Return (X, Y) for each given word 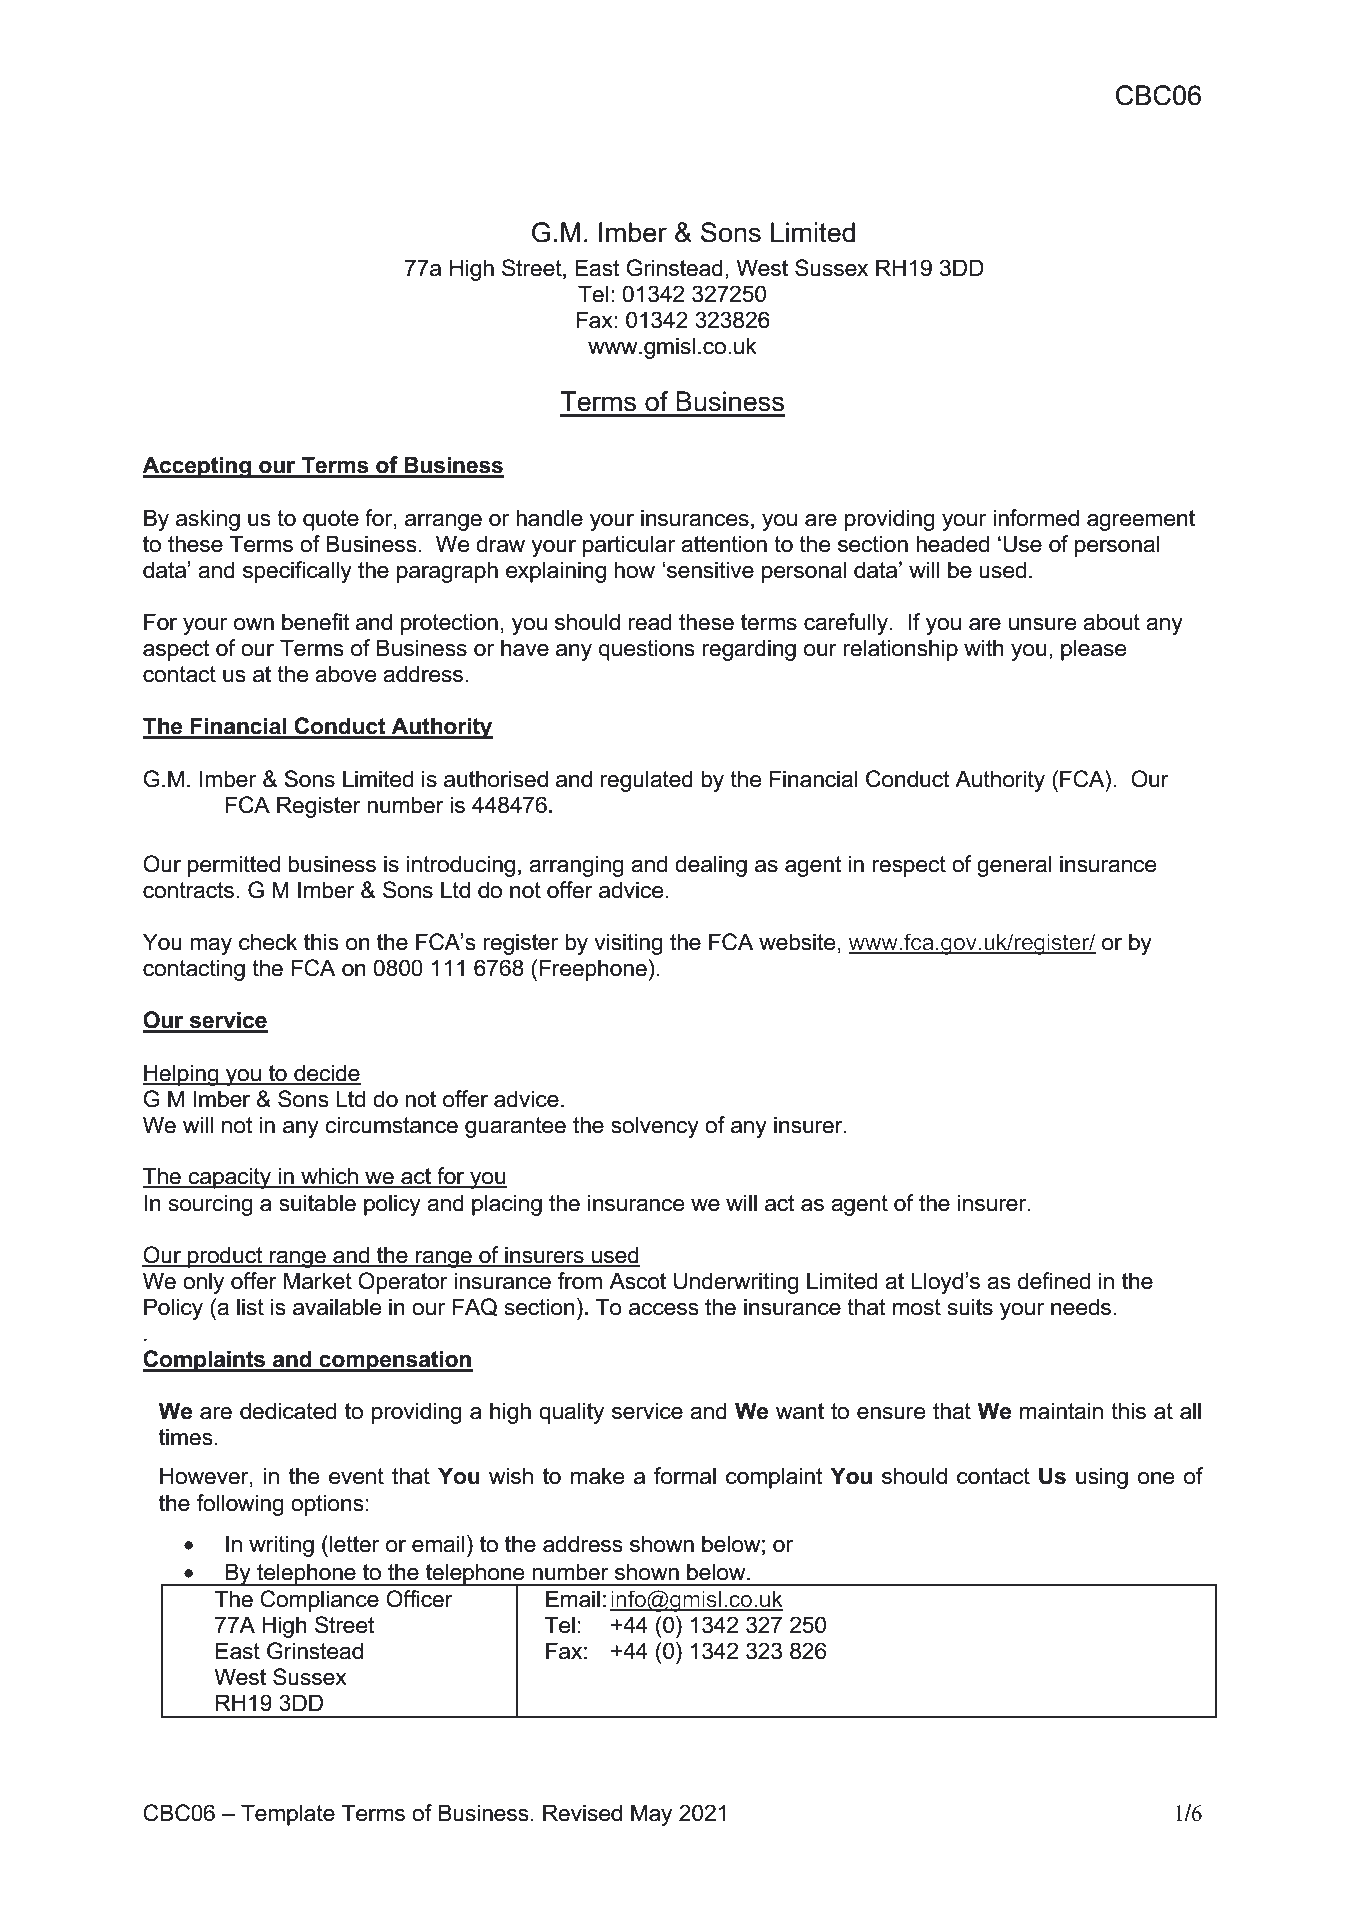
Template (288, 1815)
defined (1054, 1281)
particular (629, 546)
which (329, 1177)
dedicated (288, 1411)
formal (685, 1476)
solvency (655, 1127)
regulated (646, 781)
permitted (234, 866)
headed (952, 544)
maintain (1061, 1411)
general (1014, 866)
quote (331, 520)
